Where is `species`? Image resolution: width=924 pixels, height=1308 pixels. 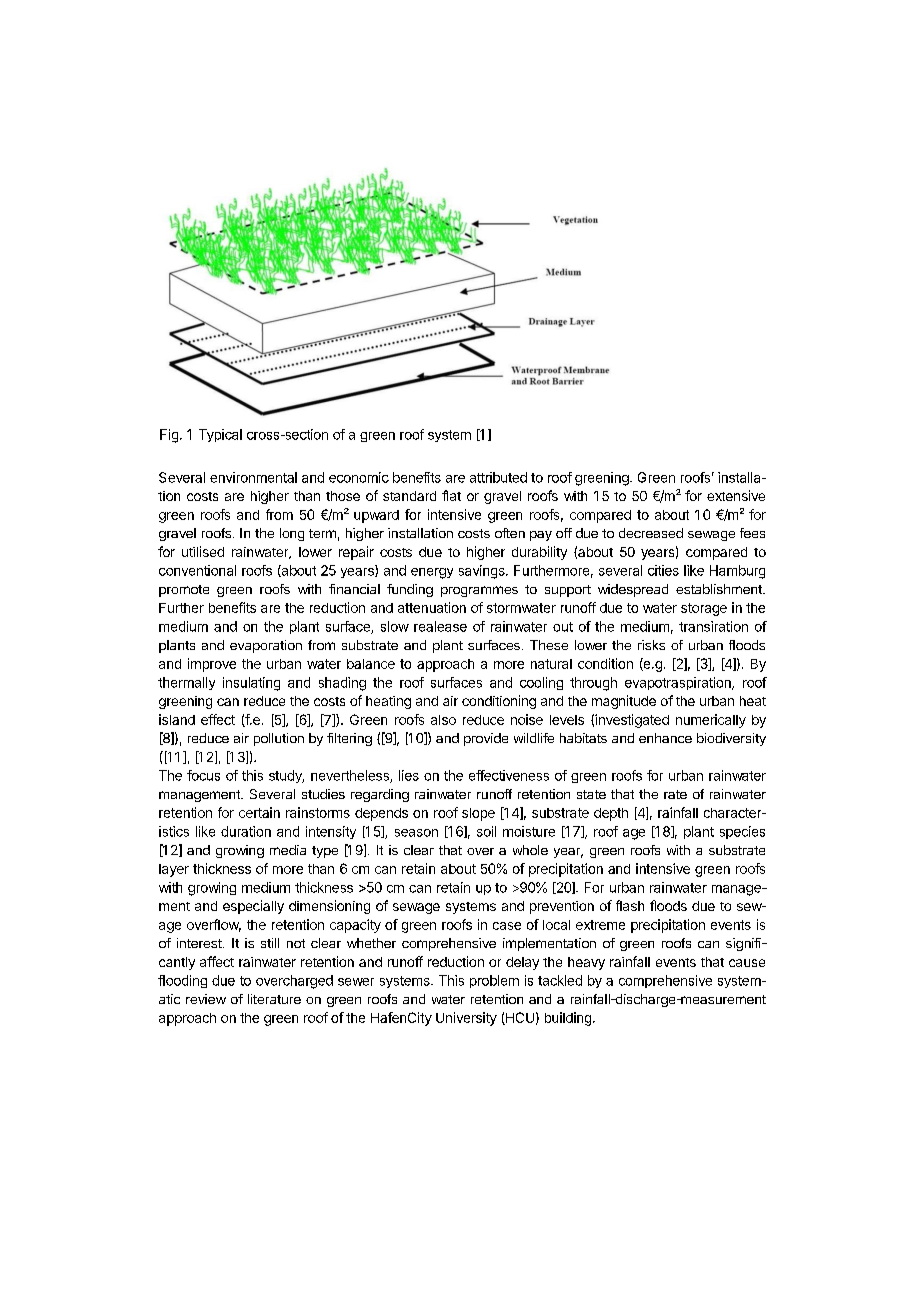 species is located at coordinates (742, 832).
